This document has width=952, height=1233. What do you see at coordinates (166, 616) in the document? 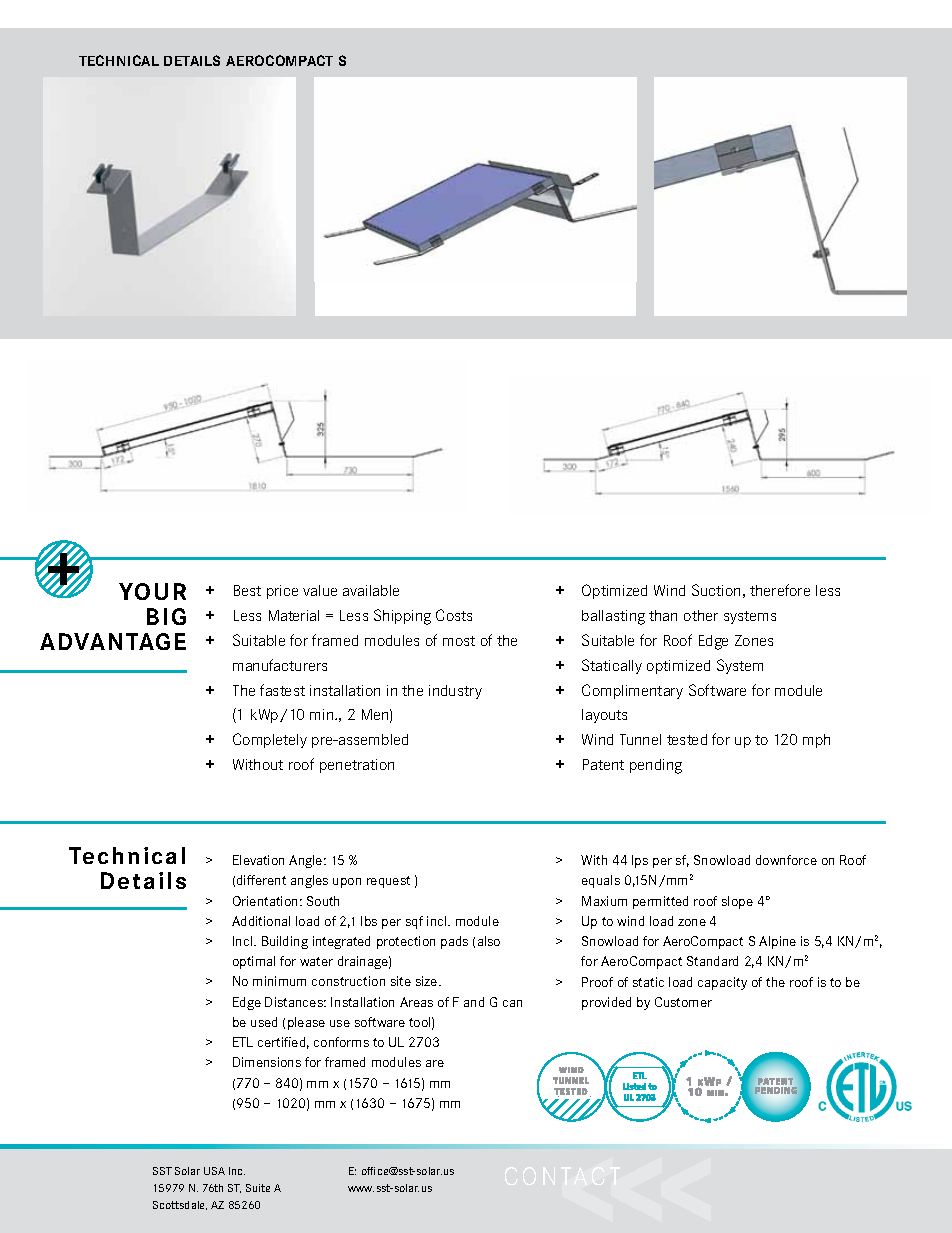
I see `BIG` at bounding box center [166, 616].
